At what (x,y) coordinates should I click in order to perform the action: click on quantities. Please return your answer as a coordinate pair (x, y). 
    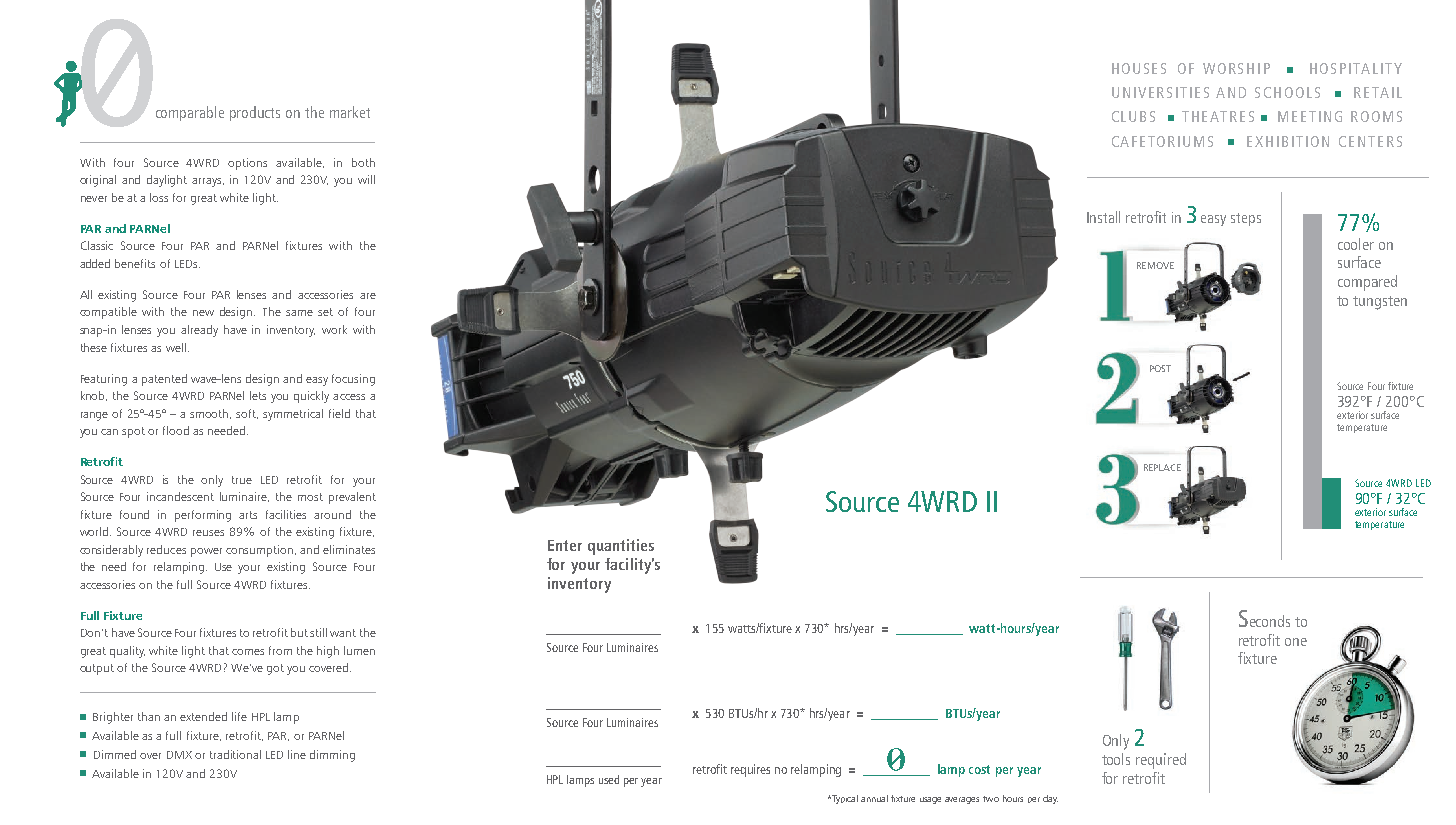
    Looking at the image, I should click on (621, 547).
